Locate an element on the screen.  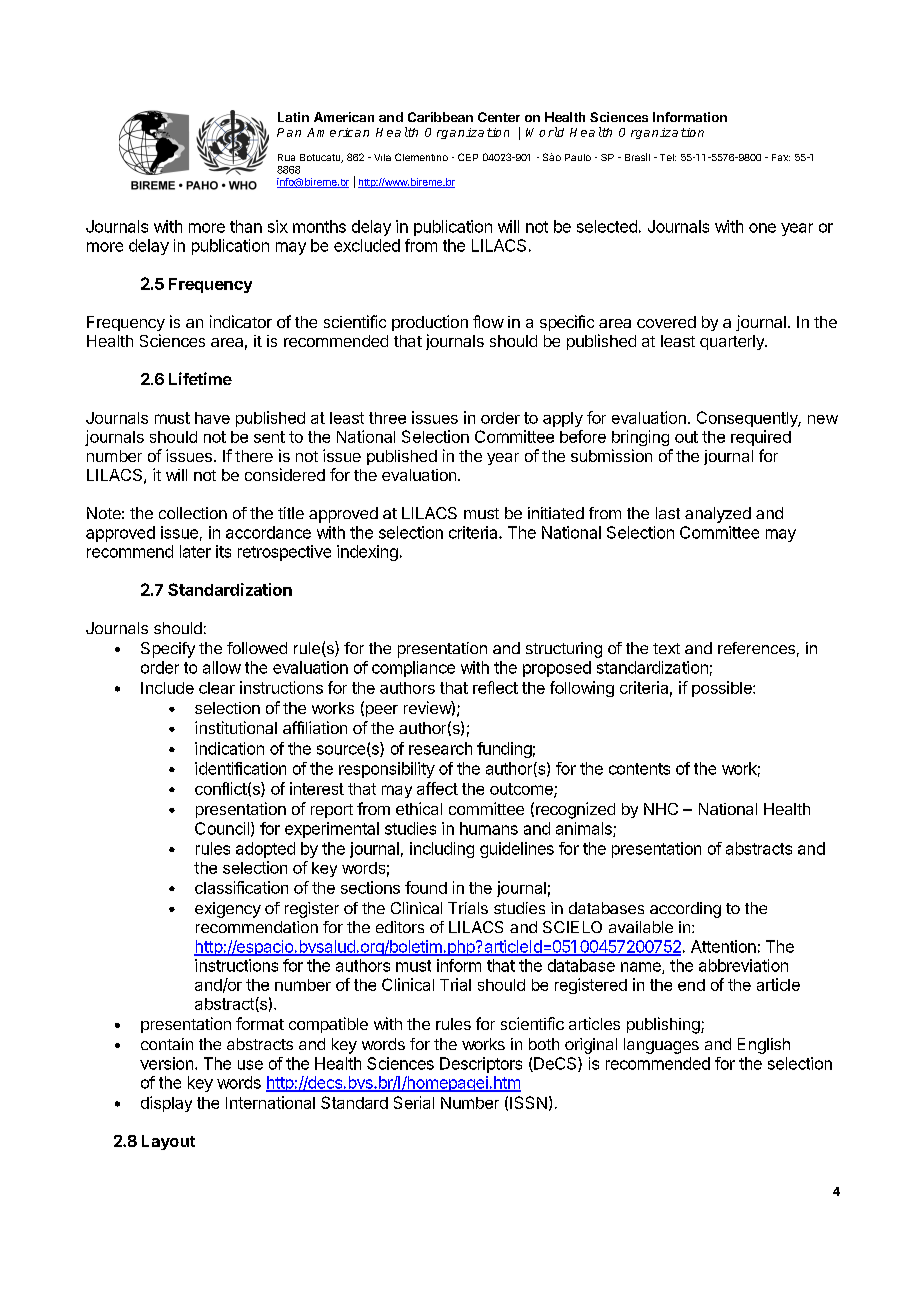
quarterly is located at coordinates (733, 342).
